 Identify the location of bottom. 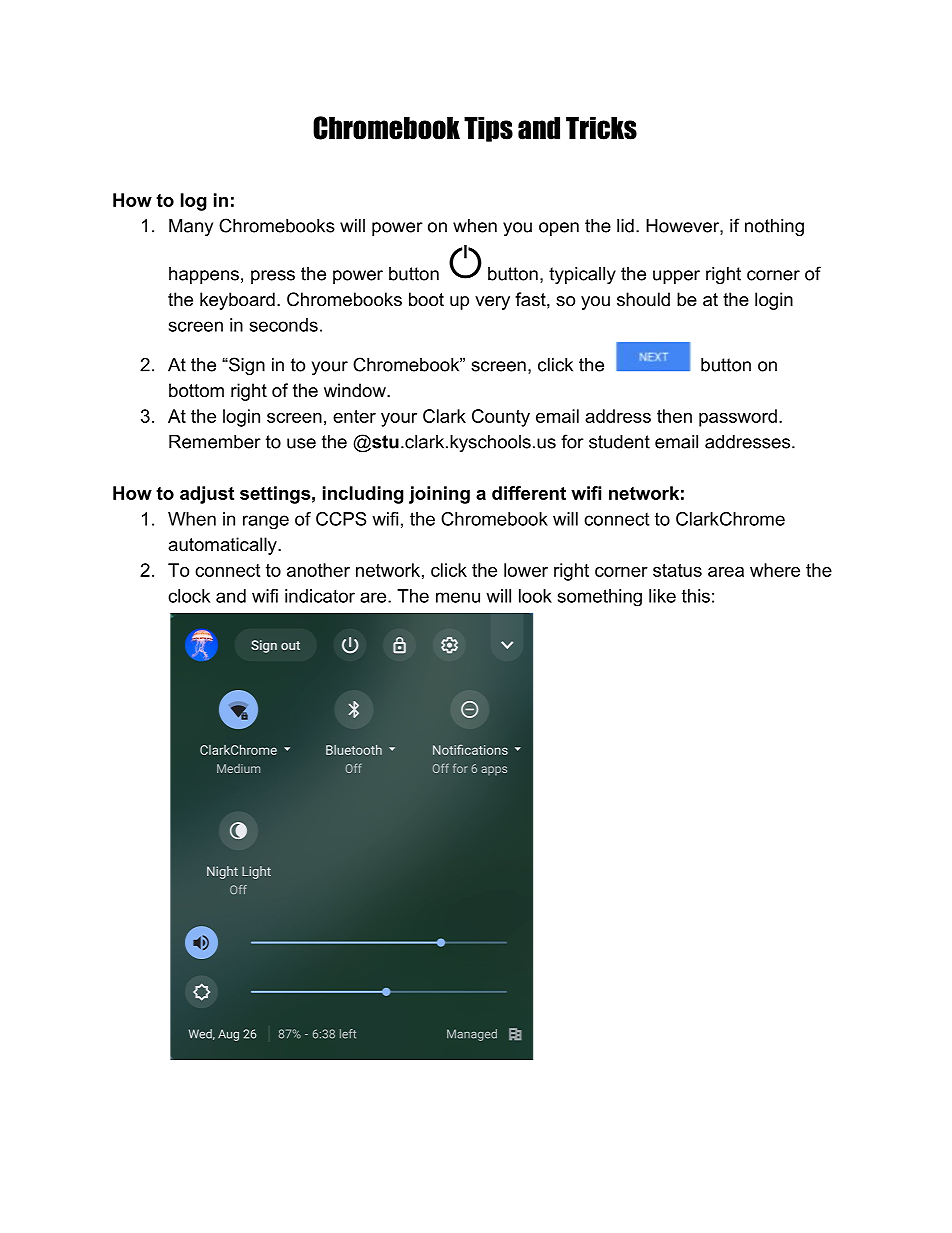
(196, 390).
